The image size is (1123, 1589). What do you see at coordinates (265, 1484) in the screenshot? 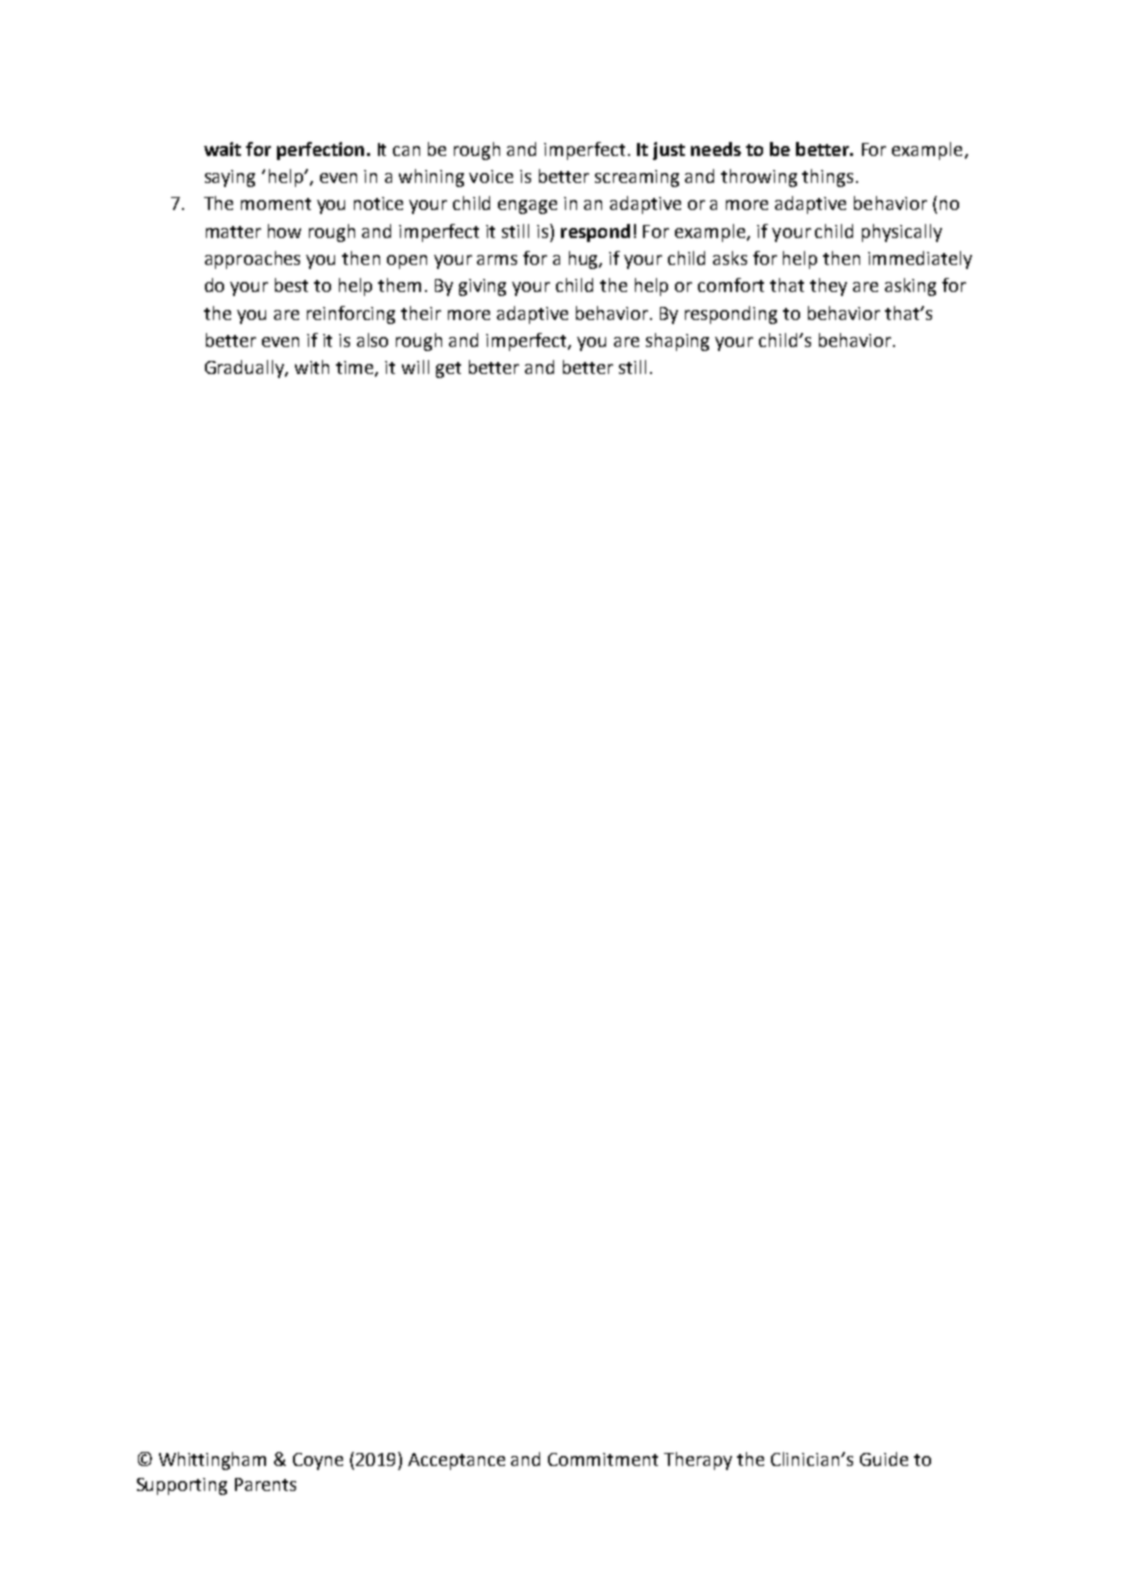
I see `Parents` at bounding box center [265, 1484].
